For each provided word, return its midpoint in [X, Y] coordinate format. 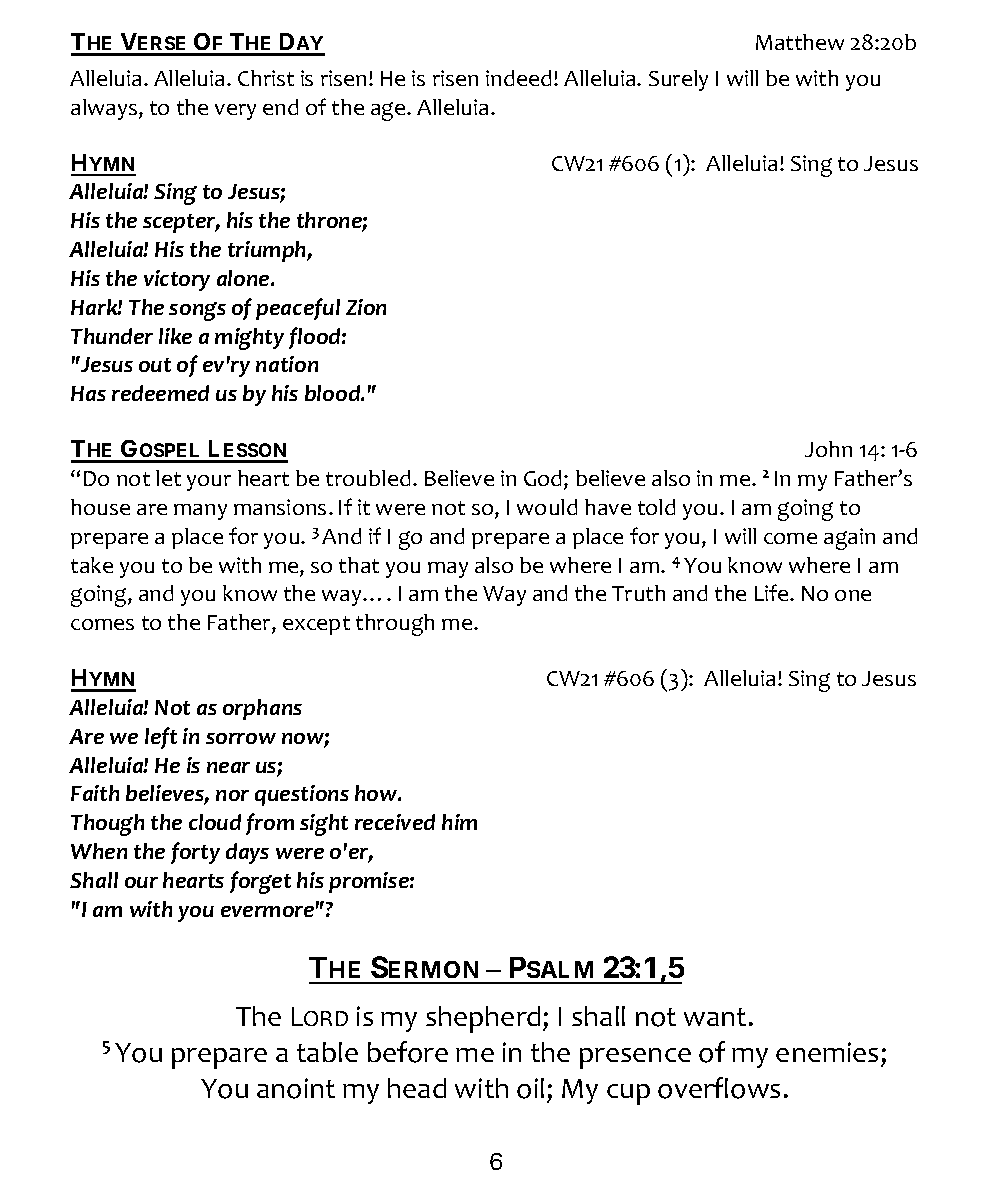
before [408, 1052]
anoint [296, 1088]
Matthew [800, 42]
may [448, 570]
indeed [518, 78]
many [200, 512]
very [235, 112]
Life [773, 592]
